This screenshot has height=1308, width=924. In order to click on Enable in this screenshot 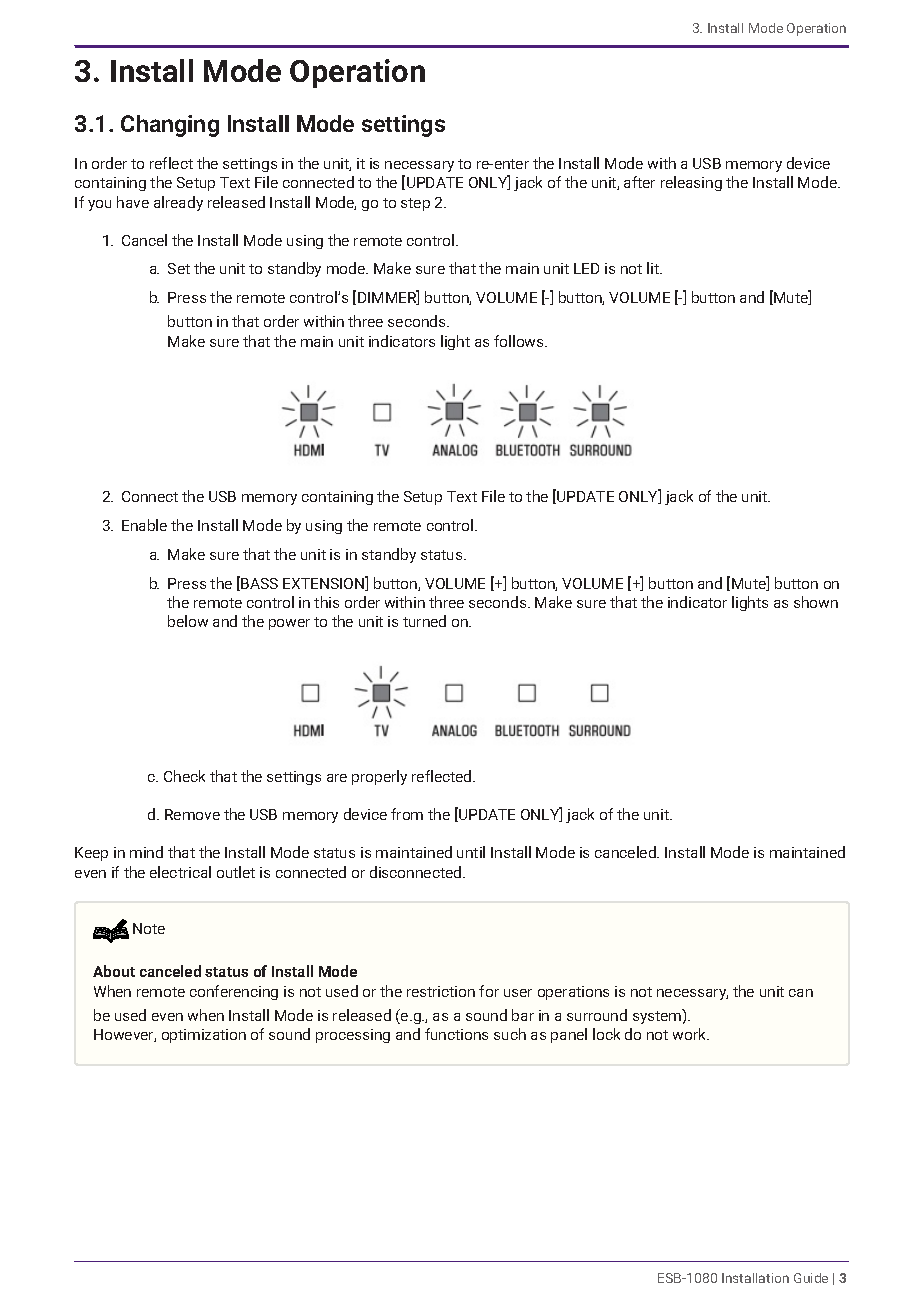, I will do `click(144, 525)`.
